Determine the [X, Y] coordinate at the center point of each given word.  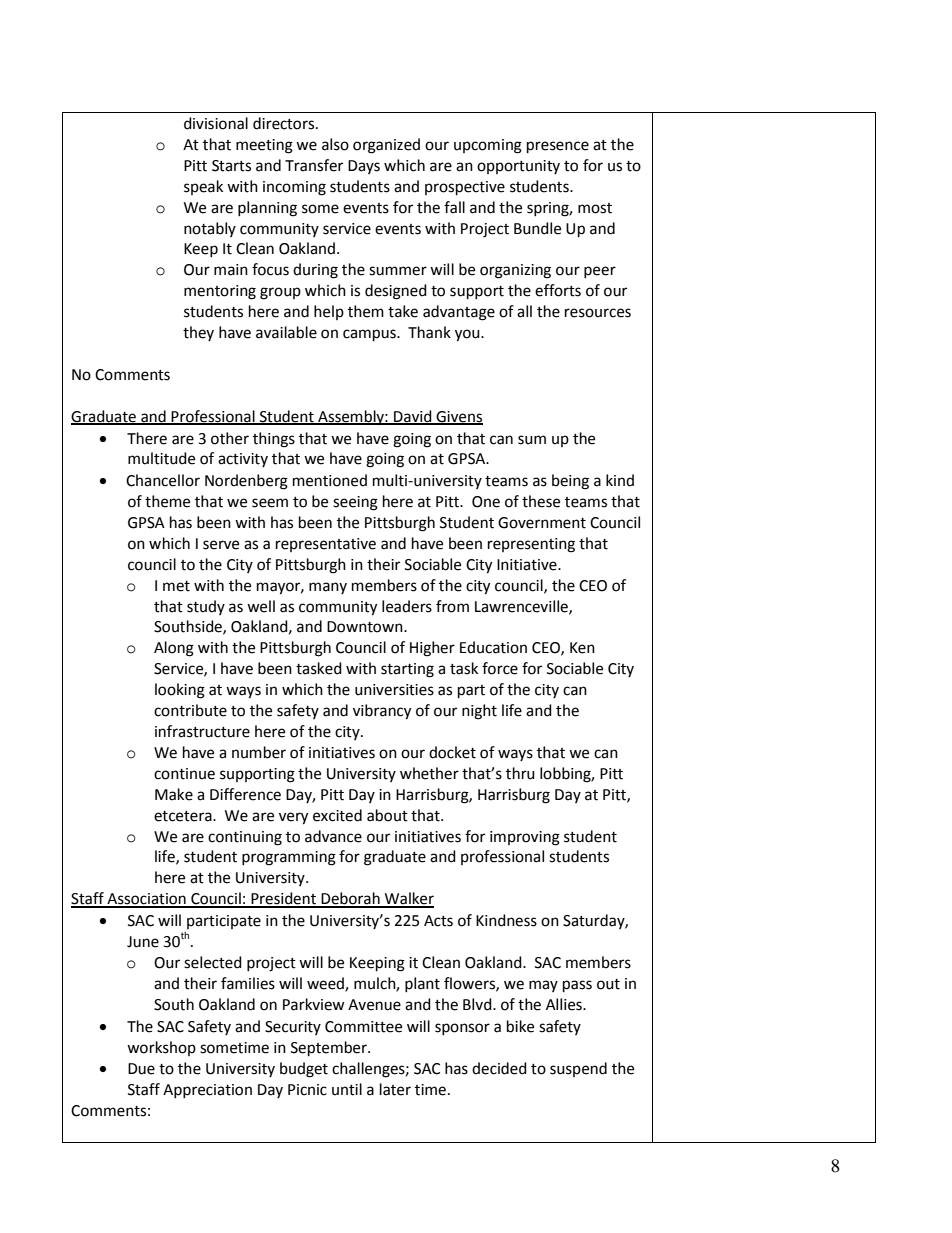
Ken [582, 648]
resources [598, 313]
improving [525, 838]
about [387, 815]
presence [558, 147]
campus [370, 335]
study [206, 607]
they [198, 333]
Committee [363, 1027]
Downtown [366, 627]
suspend [578, 1069]
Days [364, 167]
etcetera [184, 816]
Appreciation [207, 1091]
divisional [216, 123]
